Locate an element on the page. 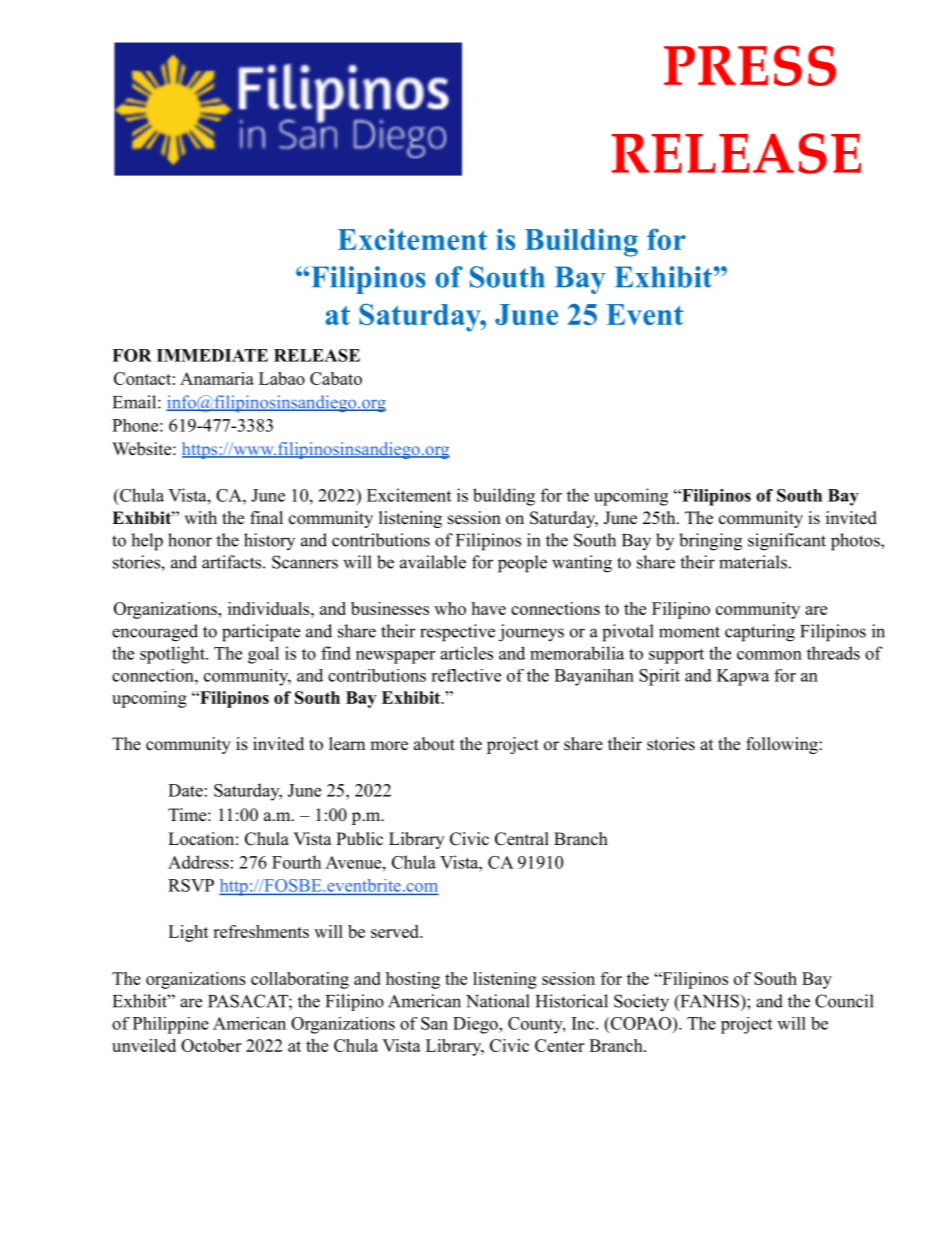 The image size is (952, 1233). PRESS is located at coordinates (750, 65).
